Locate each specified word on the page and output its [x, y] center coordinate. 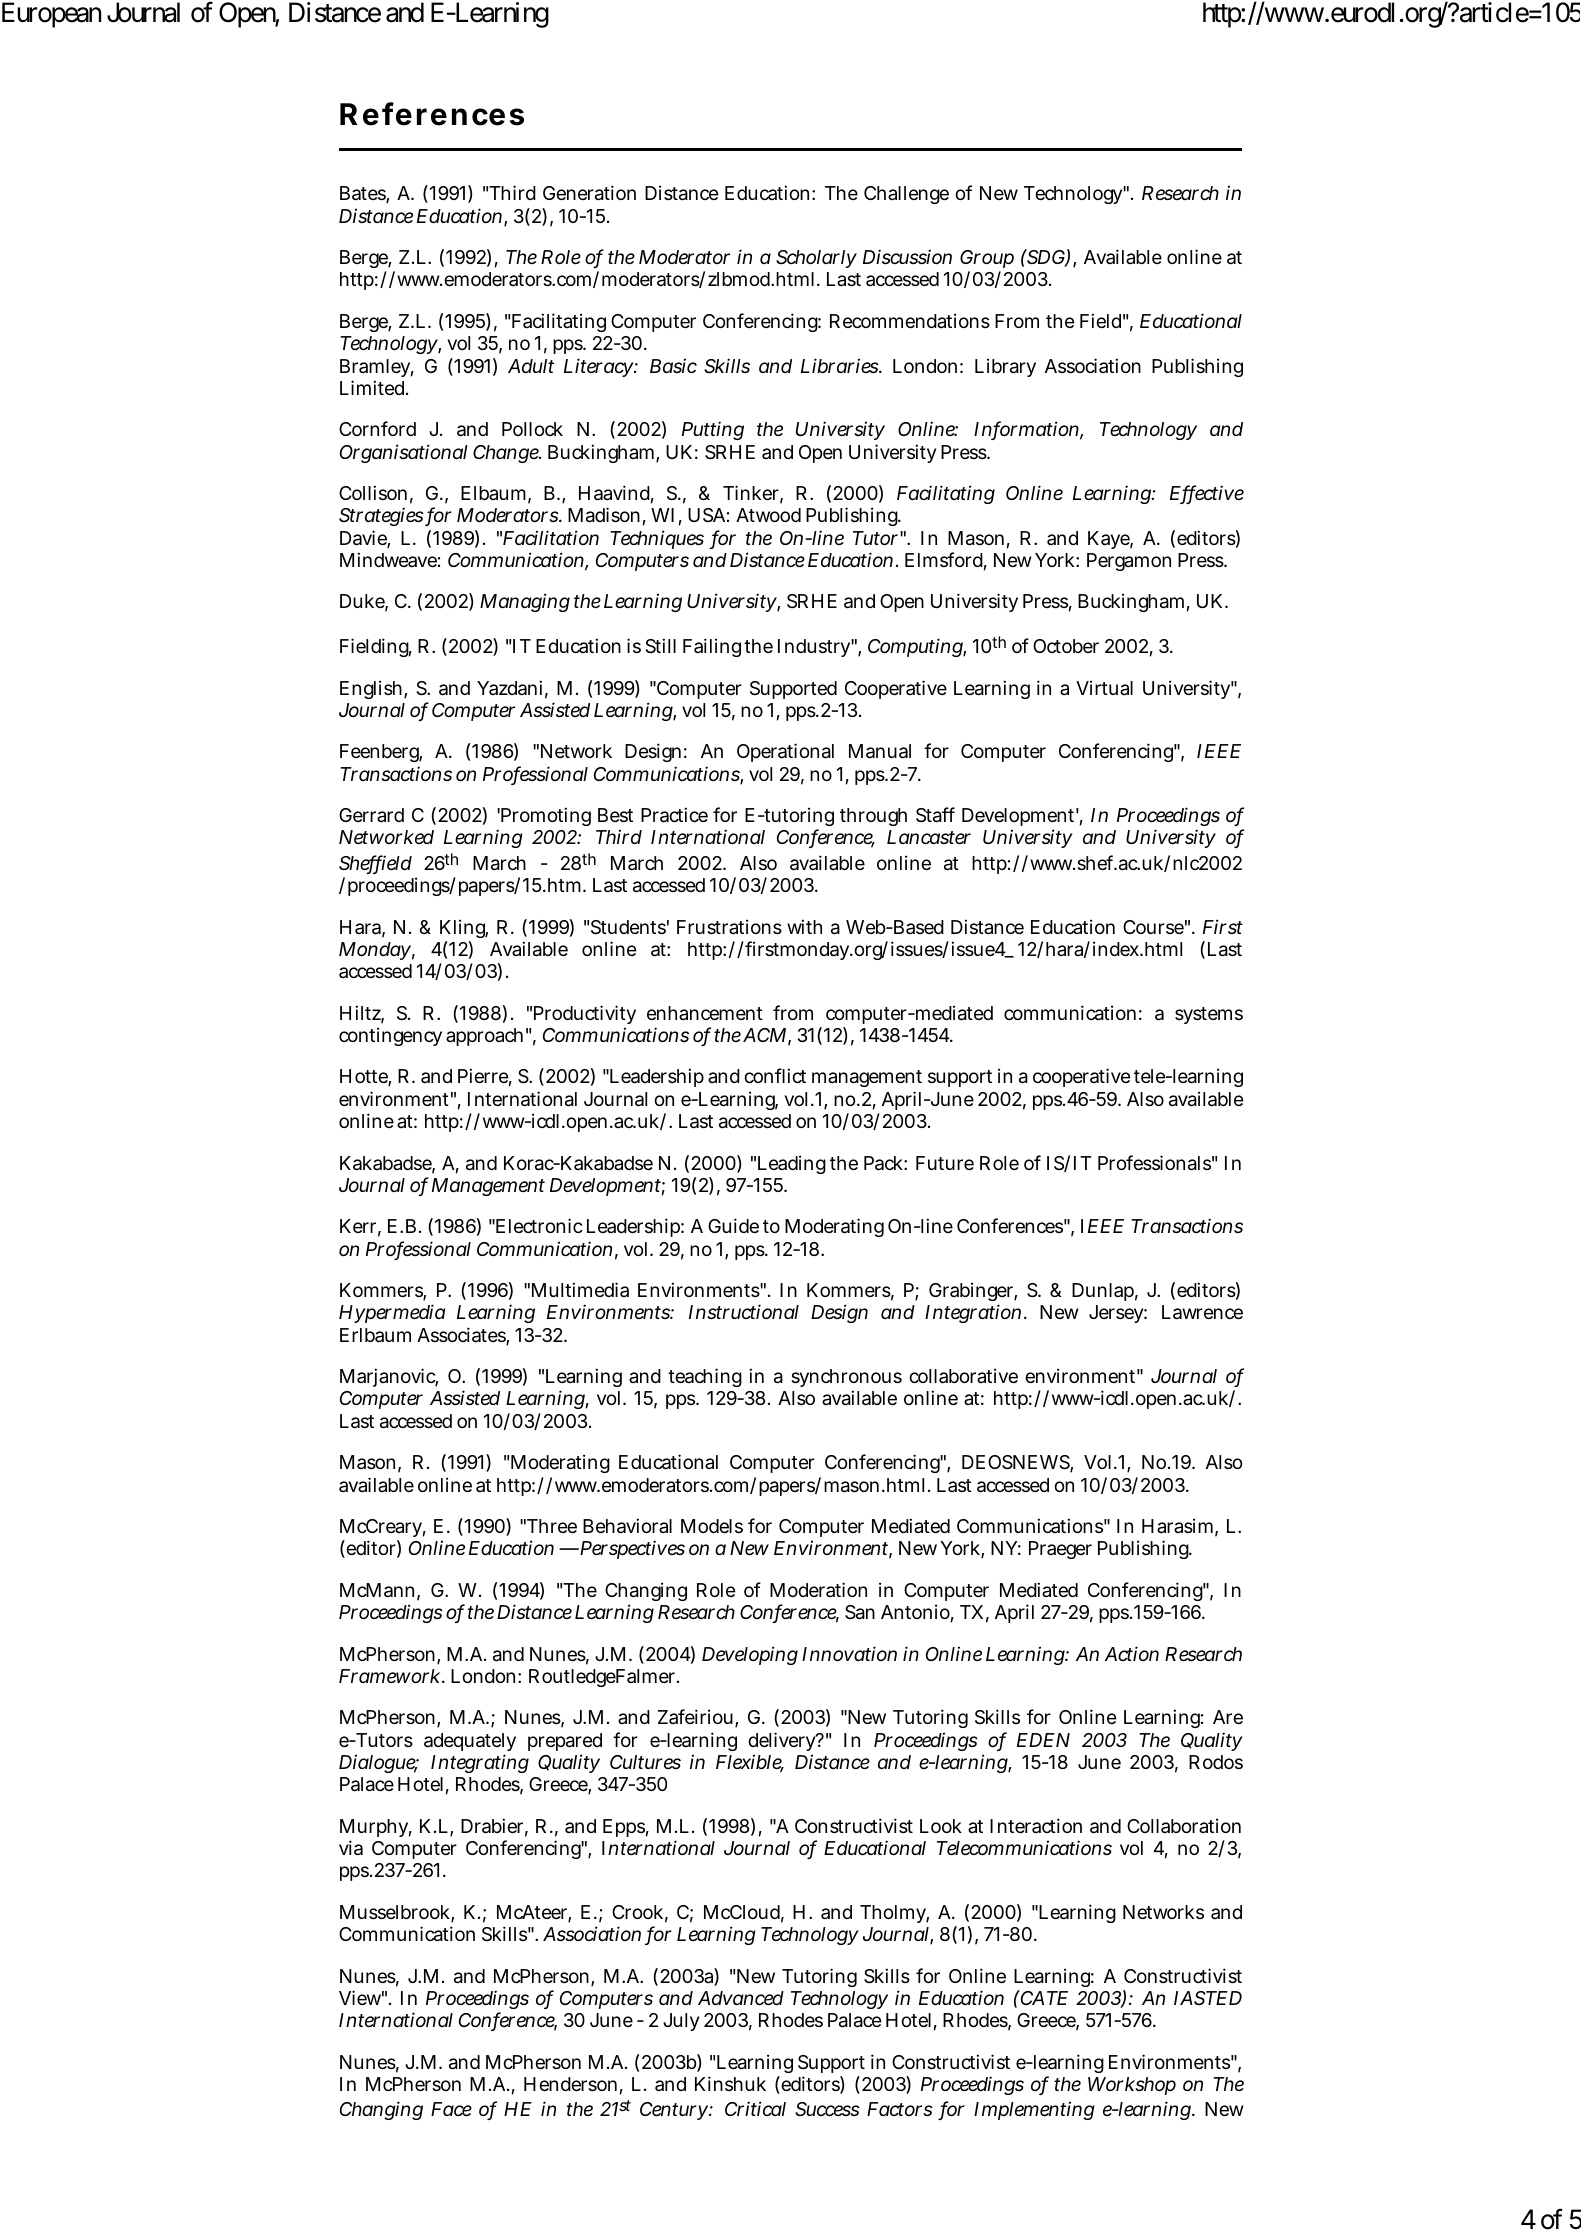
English [371, 689]
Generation [589, 193]
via [351, 1848]
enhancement [705, 1013]
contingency [390, 1036]
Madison [604, 515]
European [51, 15]
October [1066, 646]
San [860, 1612]
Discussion [907, 256]
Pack [883, 1163]
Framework [389, 1676]
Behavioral [627, 1526]
